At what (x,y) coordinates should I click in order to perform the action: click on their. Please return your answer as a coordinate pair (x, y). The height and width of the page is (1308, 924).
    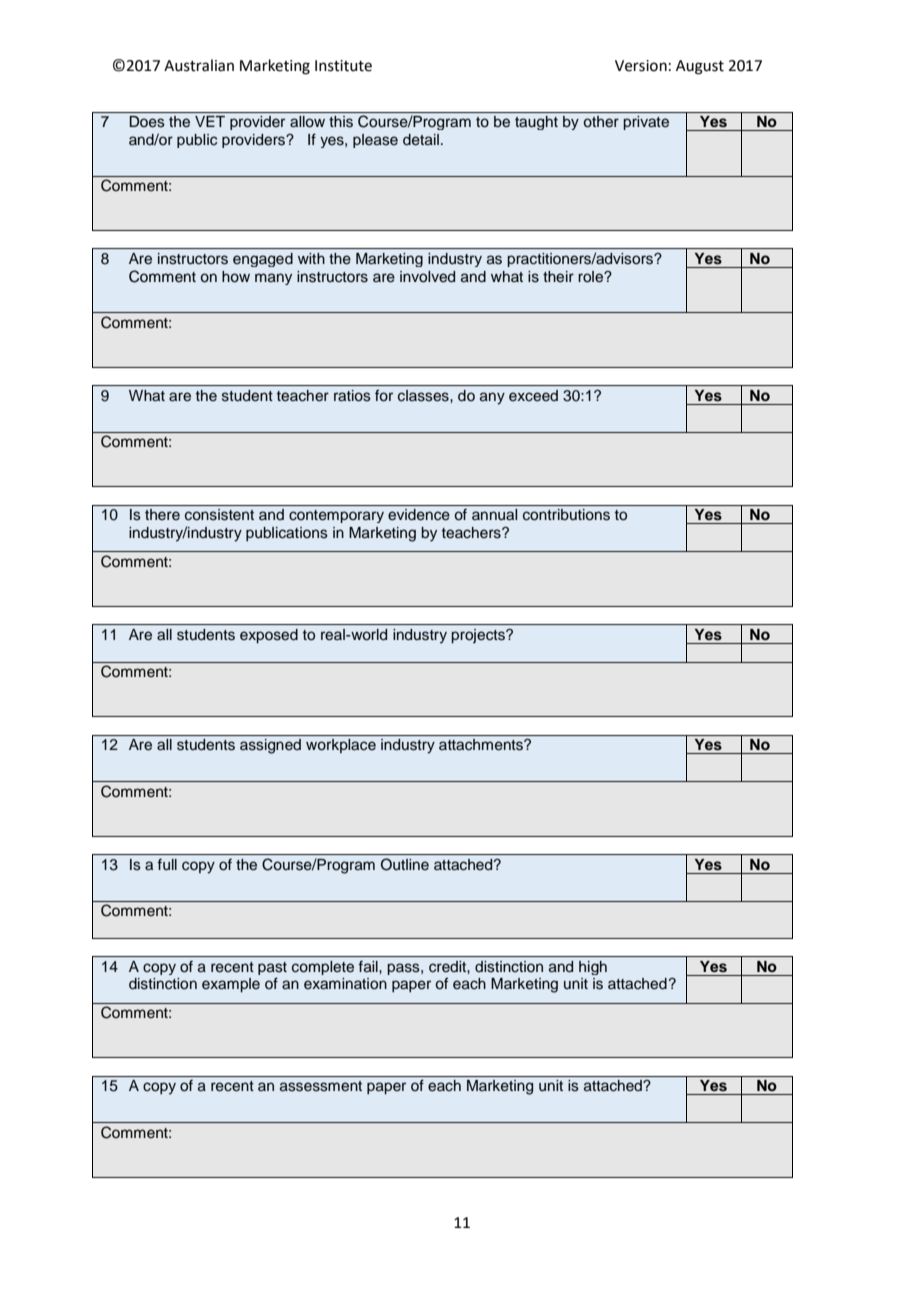
    Looking at the image, I should click on (558, 277).
